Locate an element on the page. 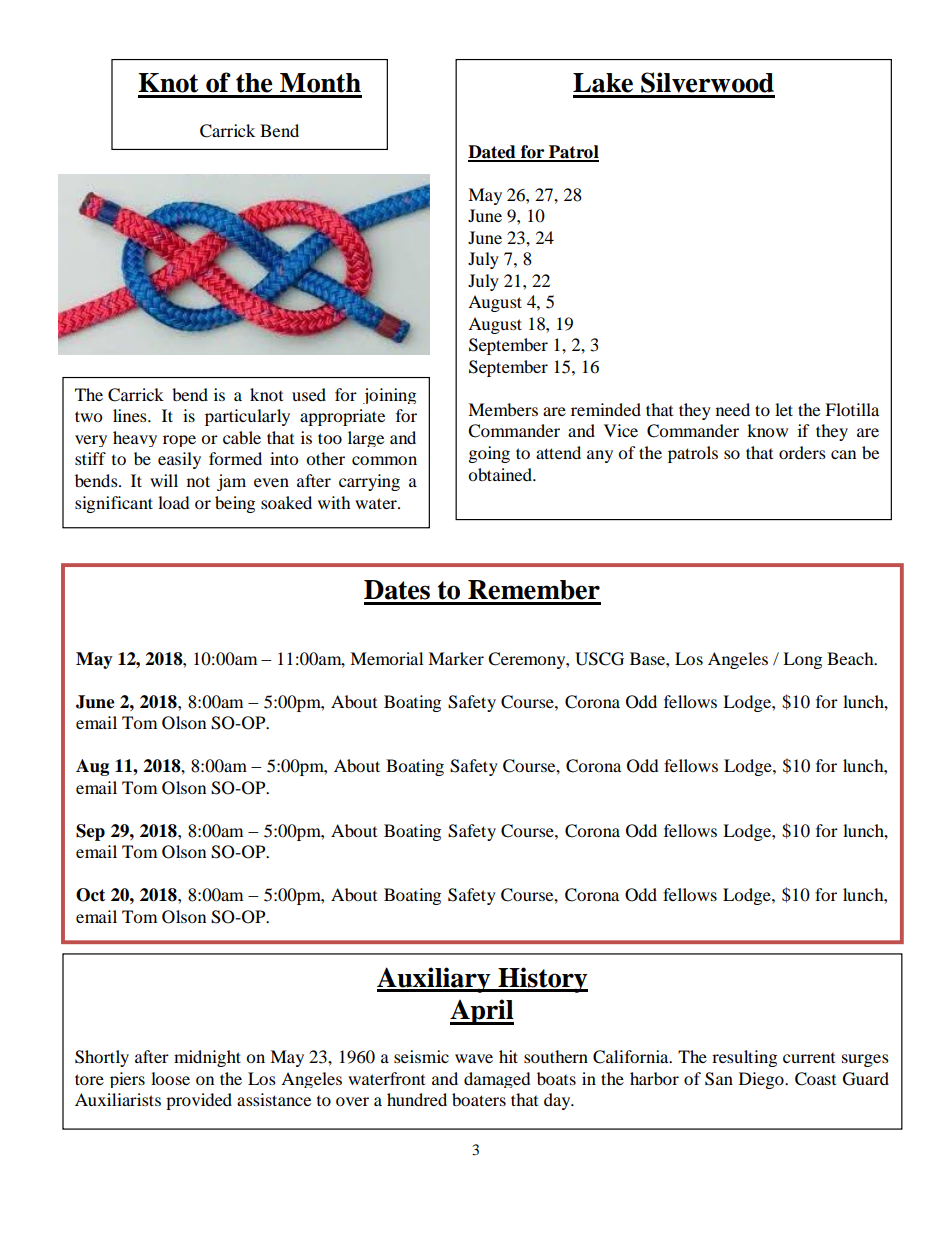  loose is located at coordinates (170, 1078).
